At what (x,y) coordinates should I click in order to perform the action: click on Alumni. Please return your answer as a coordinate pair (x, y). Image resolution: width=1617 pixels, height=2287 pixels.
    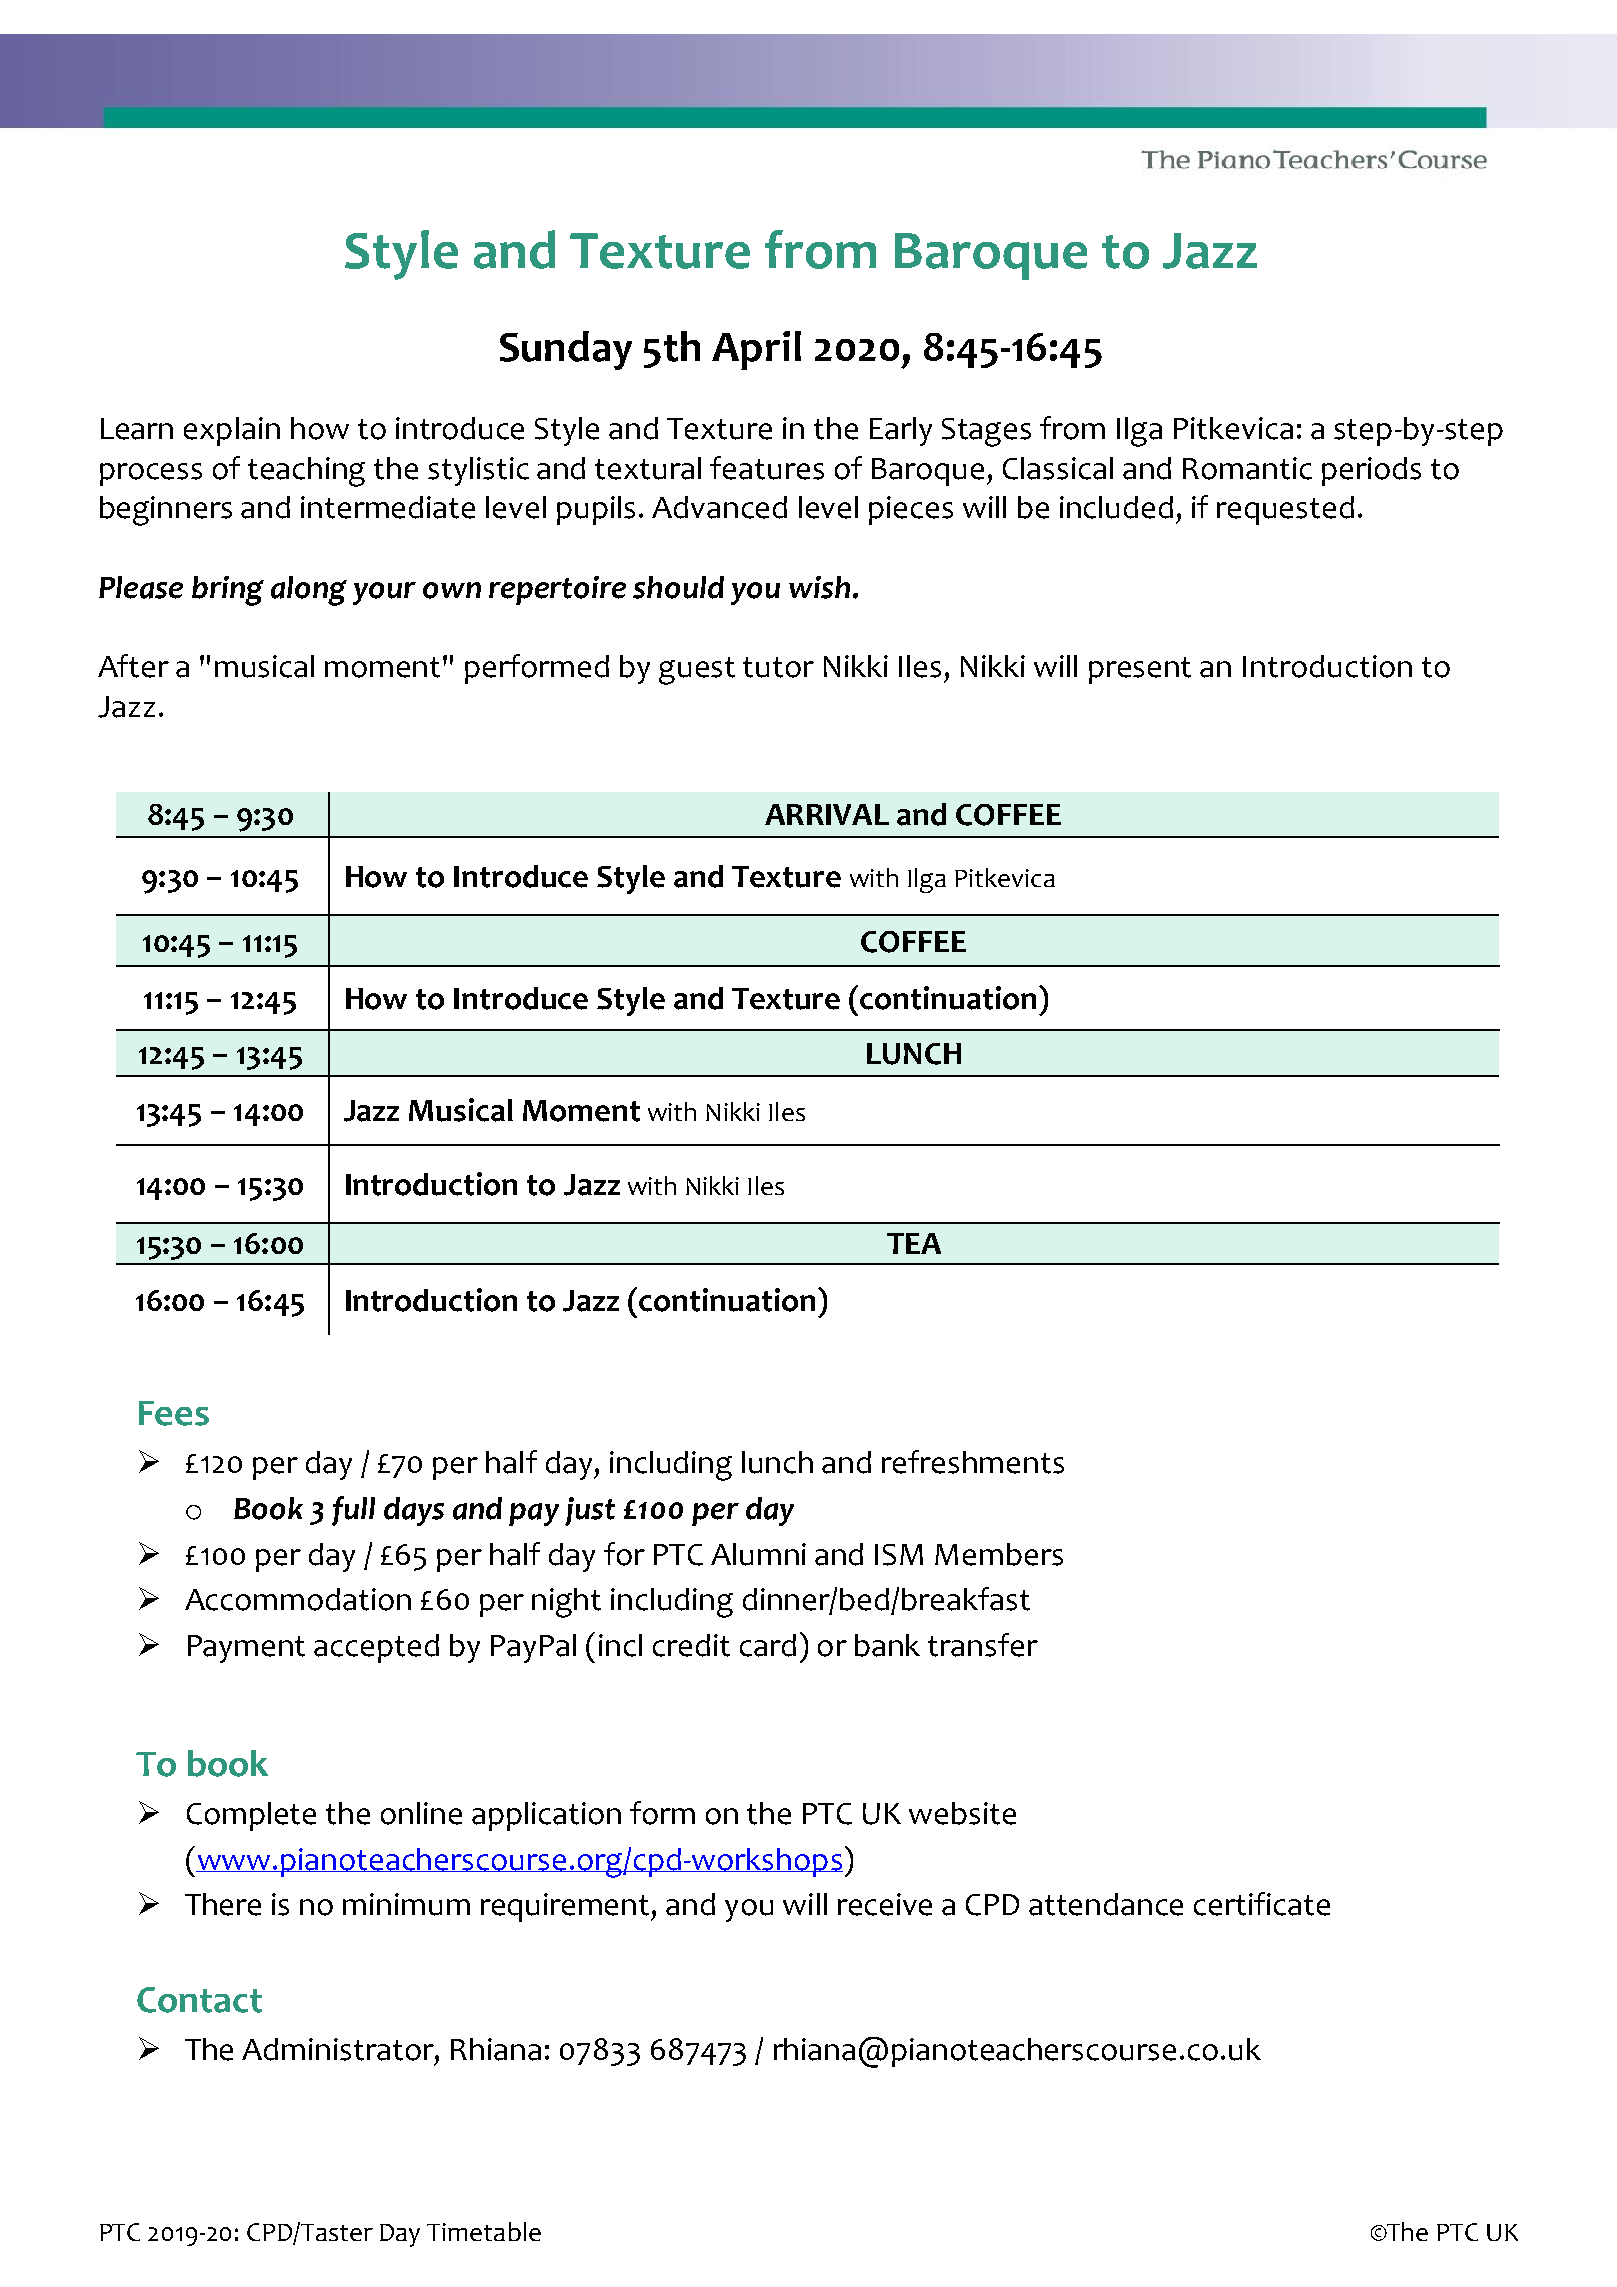
    Looking at the image, I should click on (758, 1554).
